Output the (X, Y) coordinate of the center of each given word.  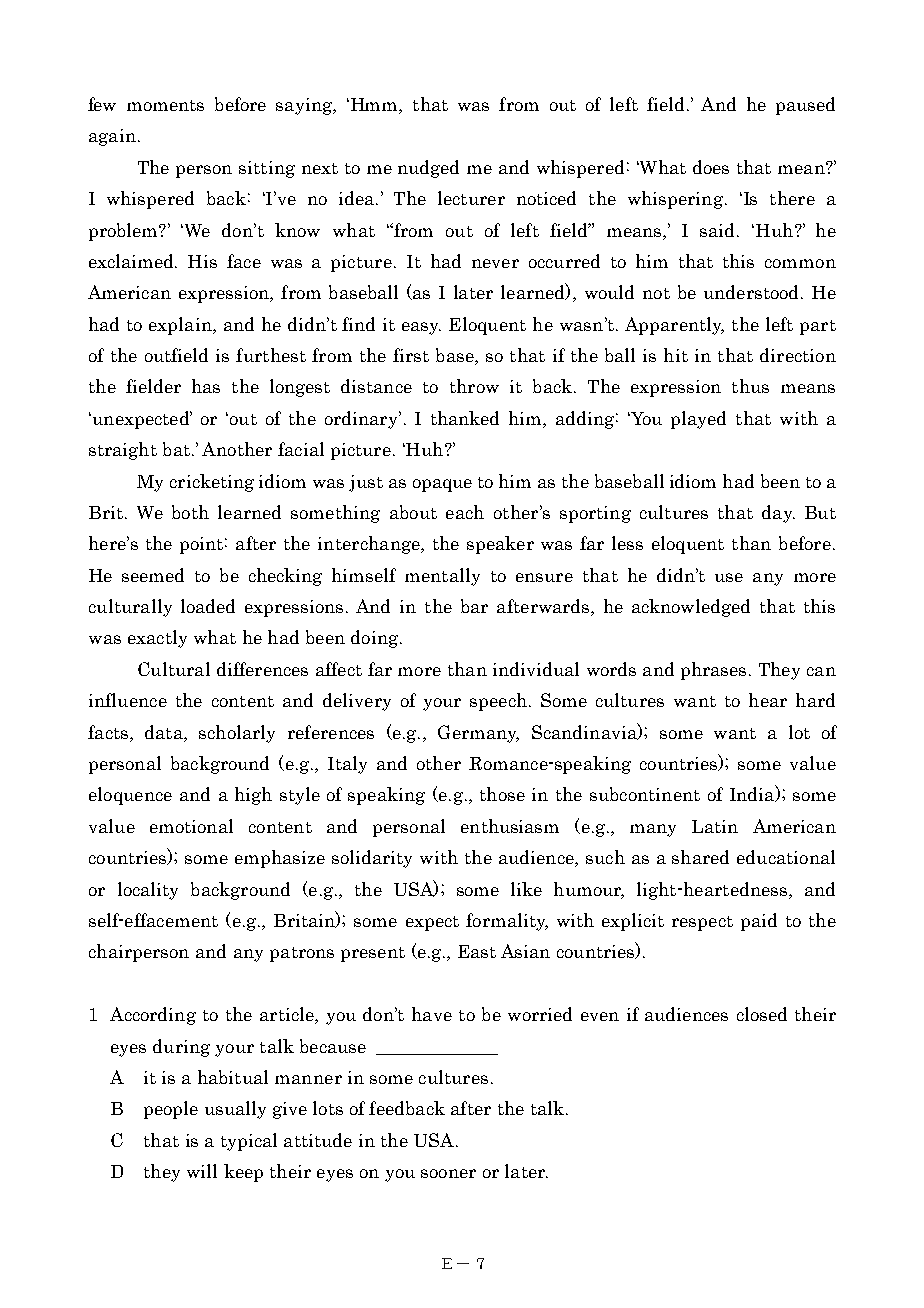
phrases (713, 671)
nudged (428, 169)
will (202, 1171)
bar (474, 606)
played (698, 420)
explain (181, 326)
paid (759, 922)
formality (507, 922)
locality (148, 891)
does (711, 167)
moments (165, 105)
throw (474, 386)
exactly (157, 639)
